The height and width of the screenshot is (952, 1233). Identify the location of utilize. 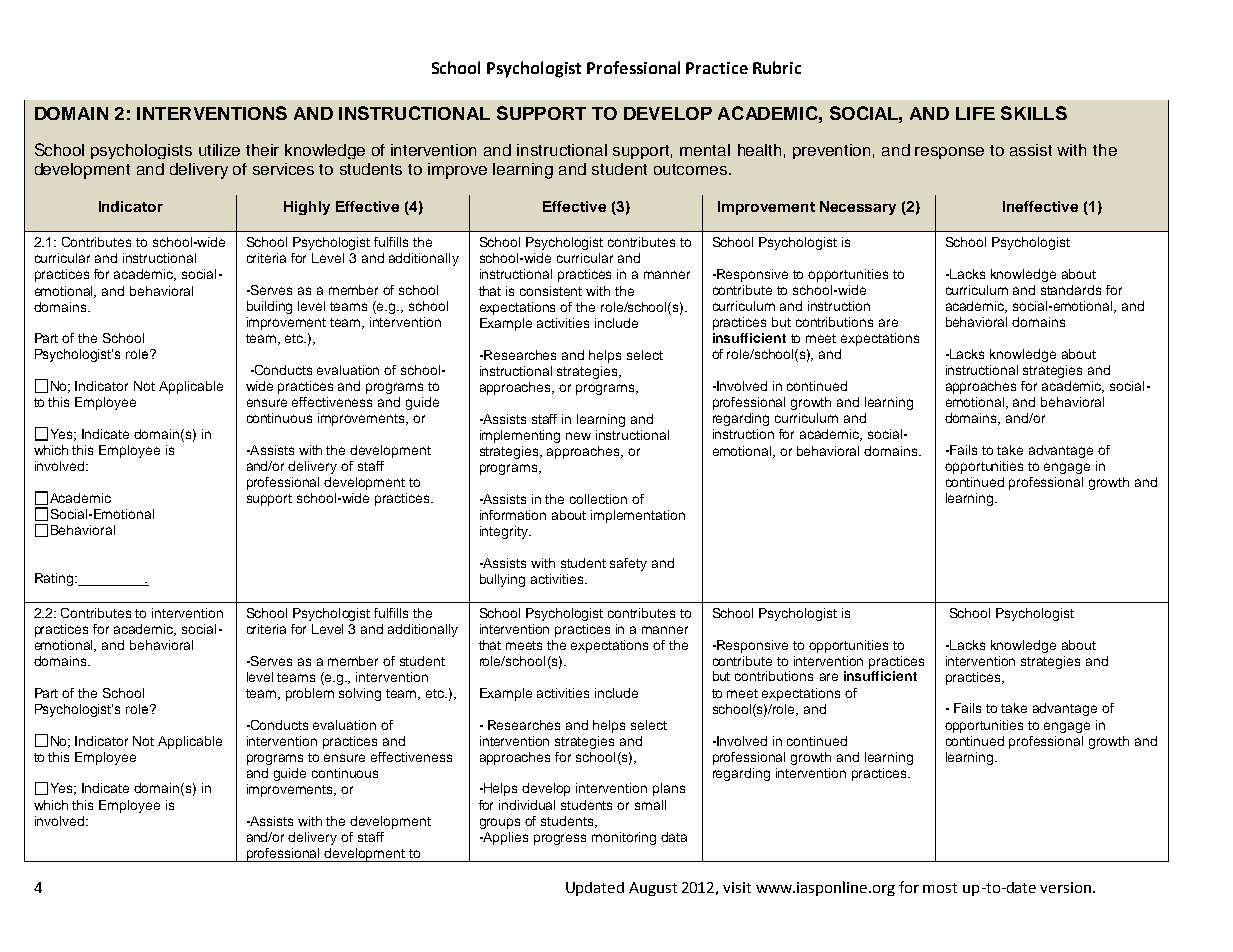
(219, 150).
